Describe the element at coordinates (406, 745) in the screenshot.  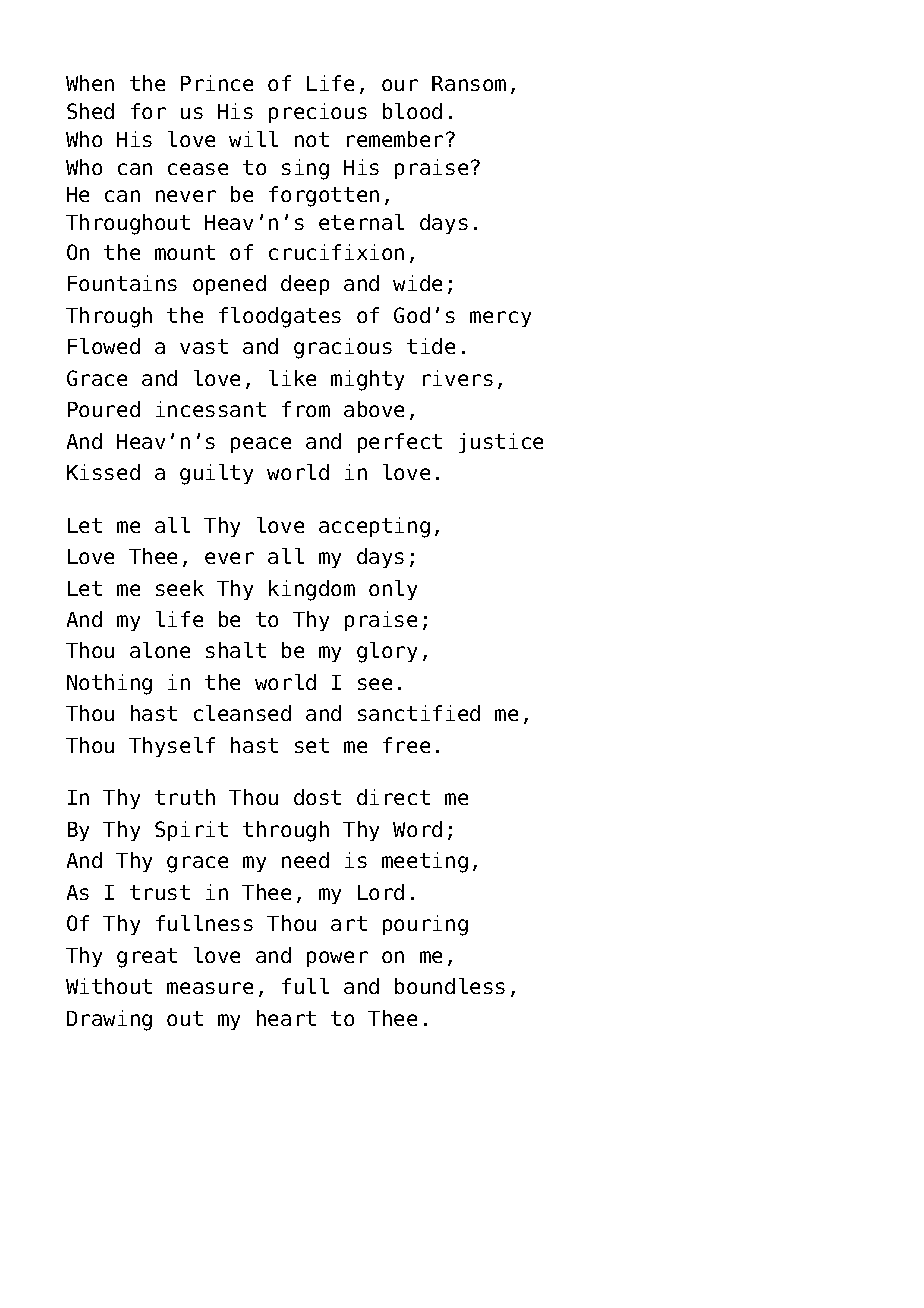
I see `free` at that location.
